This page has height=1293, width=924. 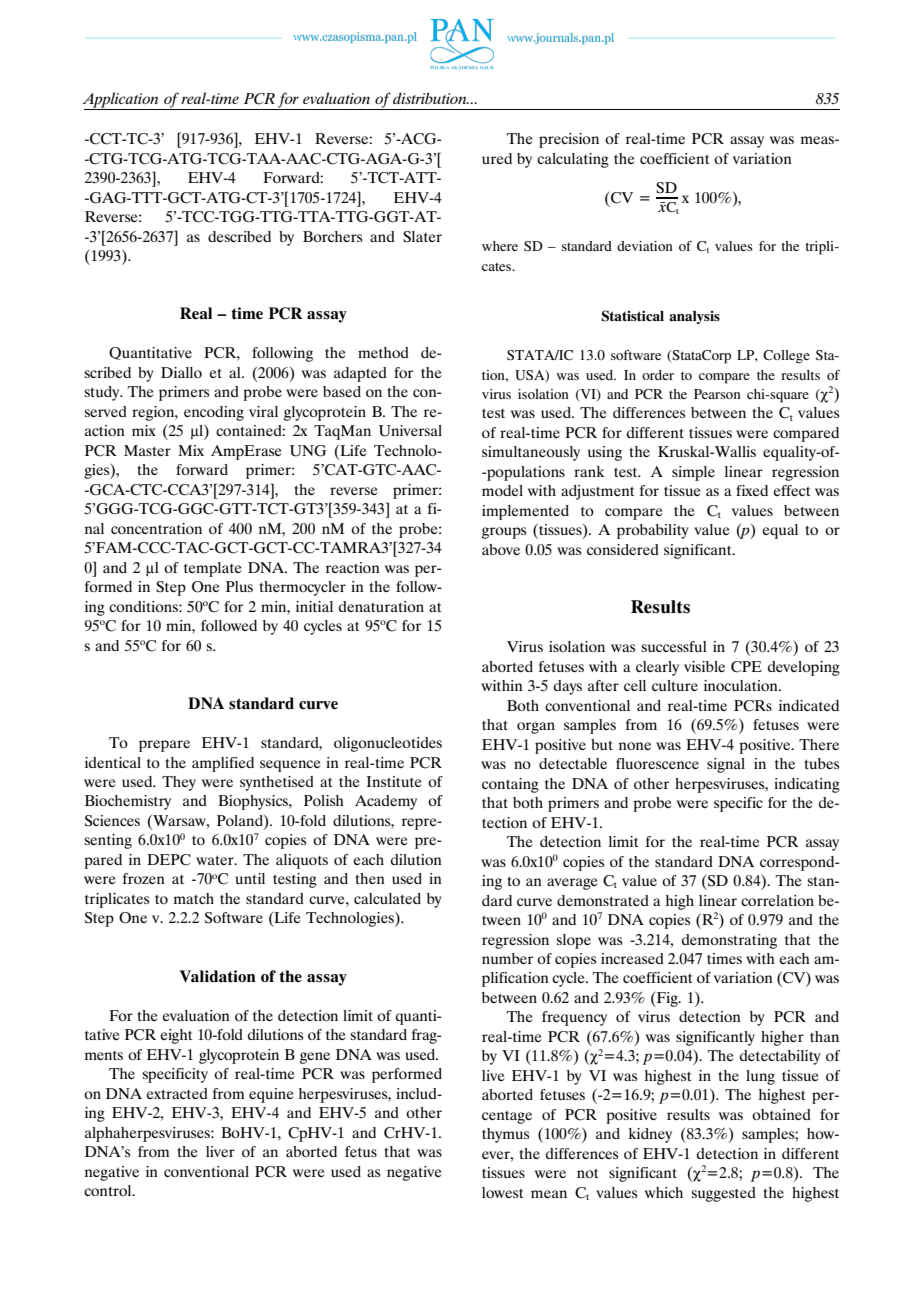 What do you see at coordinates (746, 667) in the page?
I see `CPE` at bounding box center [746, 667].
